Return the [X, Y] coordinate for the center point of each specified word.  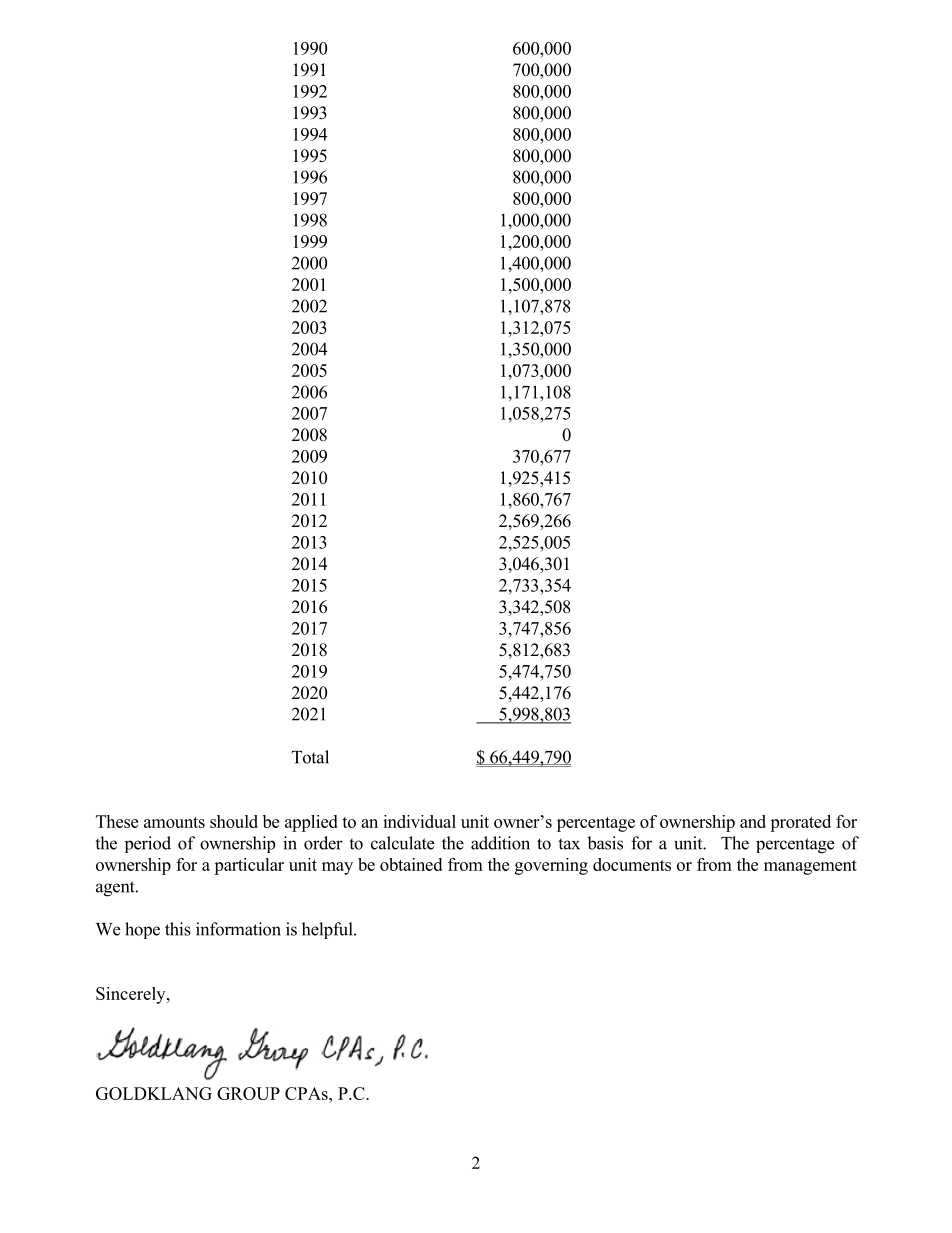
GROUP [248, 1093]
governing [551, 866]
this [178, 929]
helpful [328, 930]
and [753, 821]
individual [419, 821]
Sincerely [132, 995]
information [238, 929]
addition [500, 843]
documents [632, 864]
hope [142, 930]
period [148, 844]
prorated [800, 823]
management [810, 867]
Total [310, 757]
